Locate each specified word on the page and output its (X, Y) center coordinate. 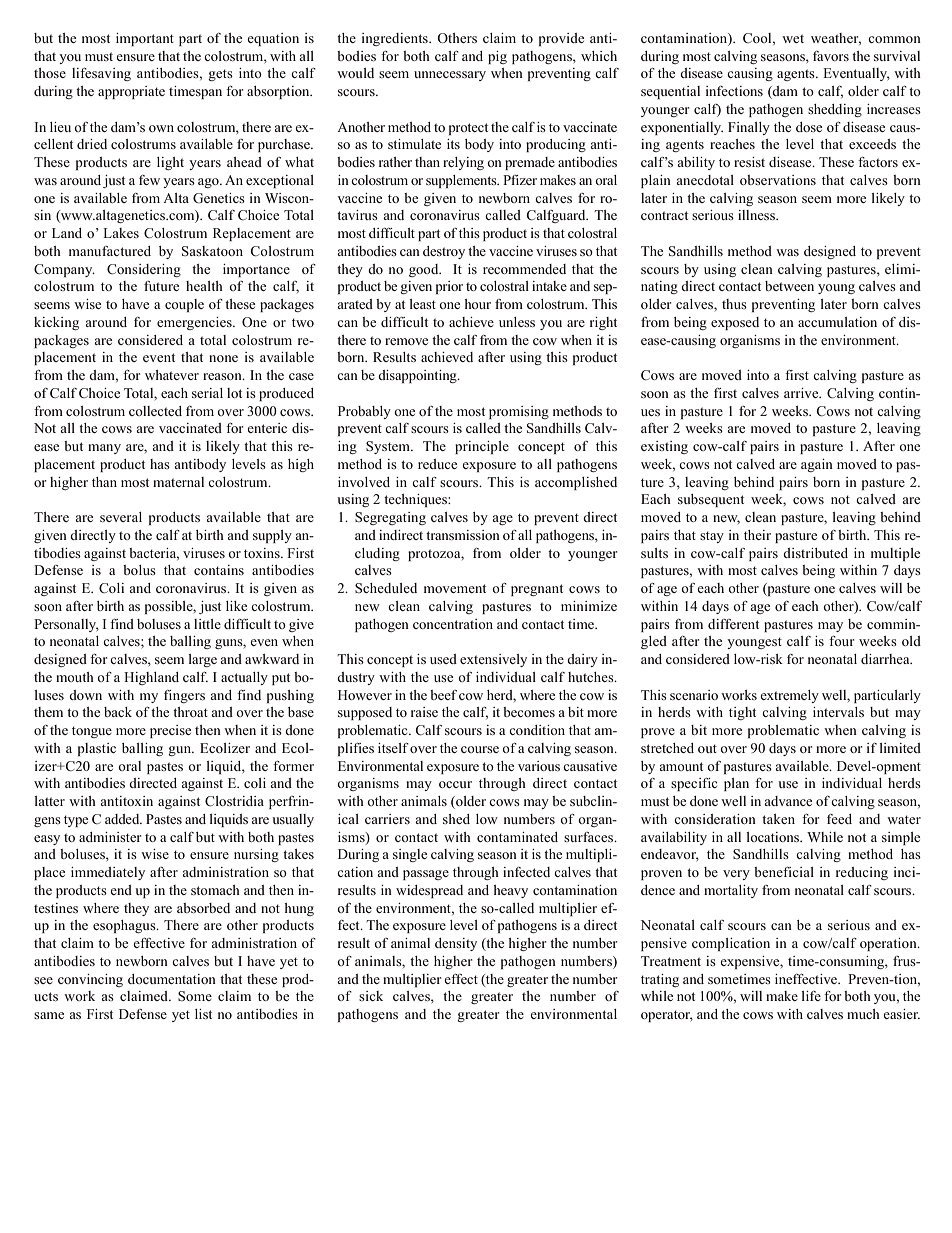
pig (497, 57)
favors (831, 56)
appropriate (131, 92)
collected (155, 411)
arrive (802, 393)
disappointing (418, 376)
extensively (493, 660)
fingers (184, 696)
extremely (790, 696)
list (203, 1014)
